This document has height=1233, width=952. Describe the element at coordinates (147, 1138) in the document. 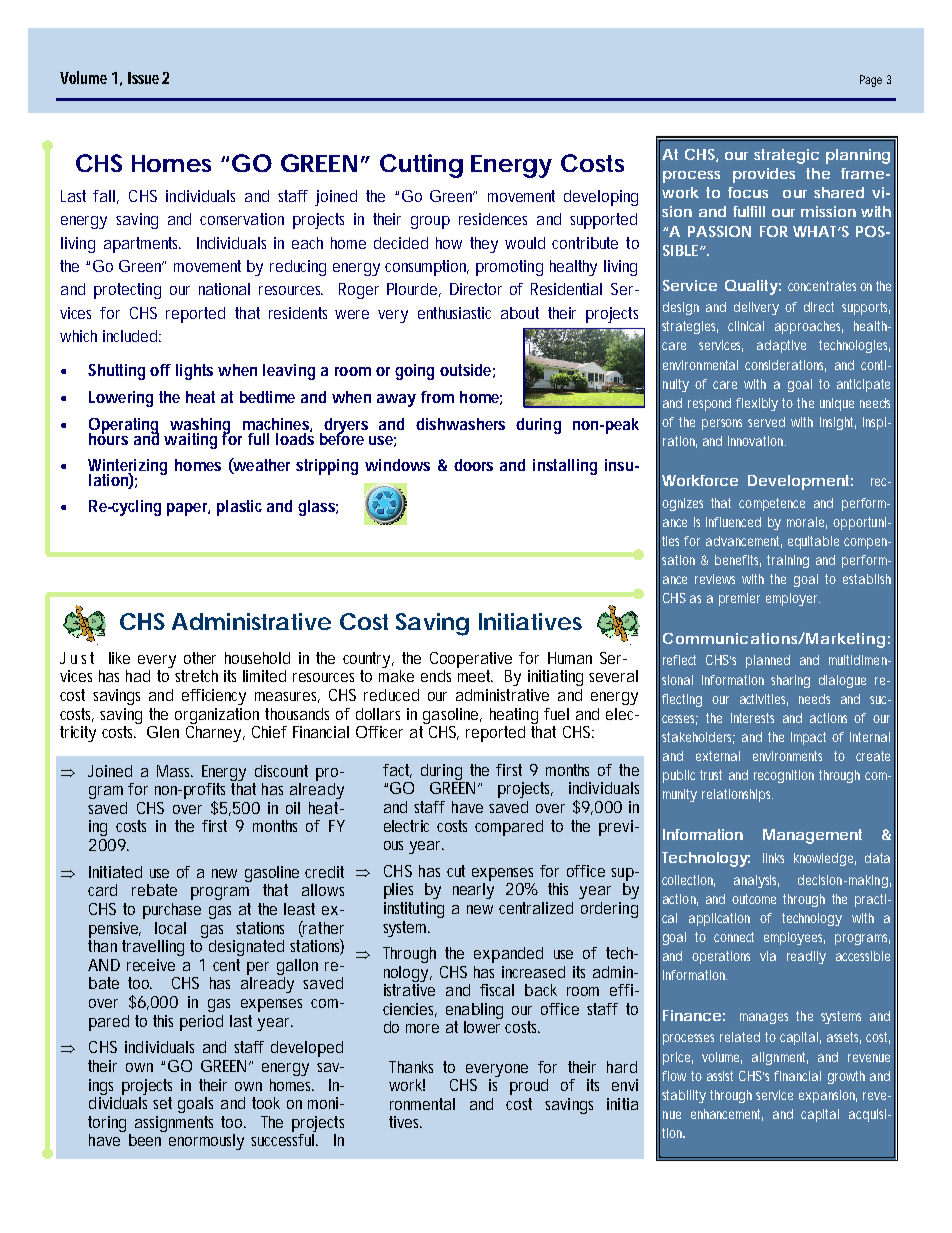

I see `been` at that location.
